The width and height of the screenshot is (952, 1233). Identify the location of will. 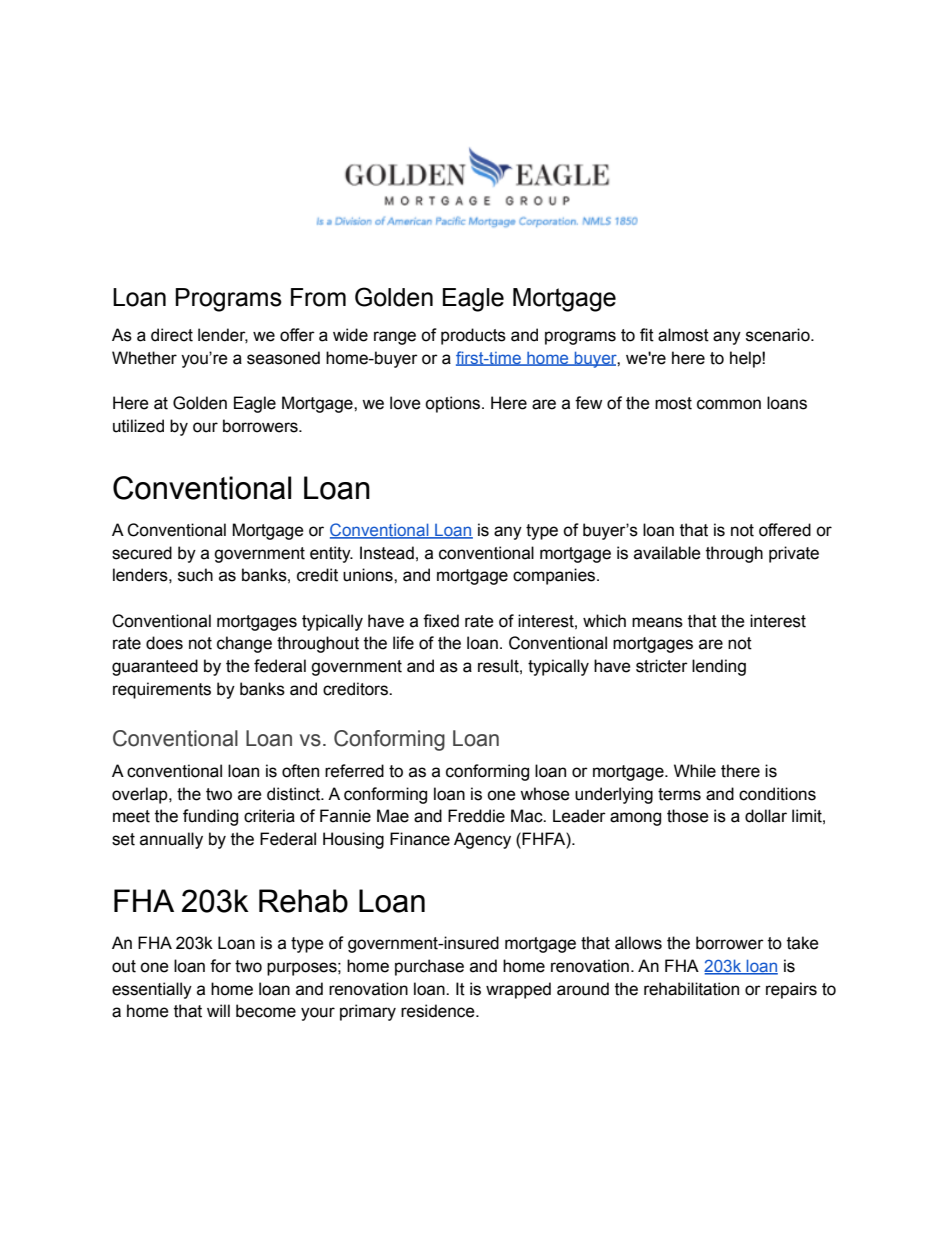
(218, 1010).
